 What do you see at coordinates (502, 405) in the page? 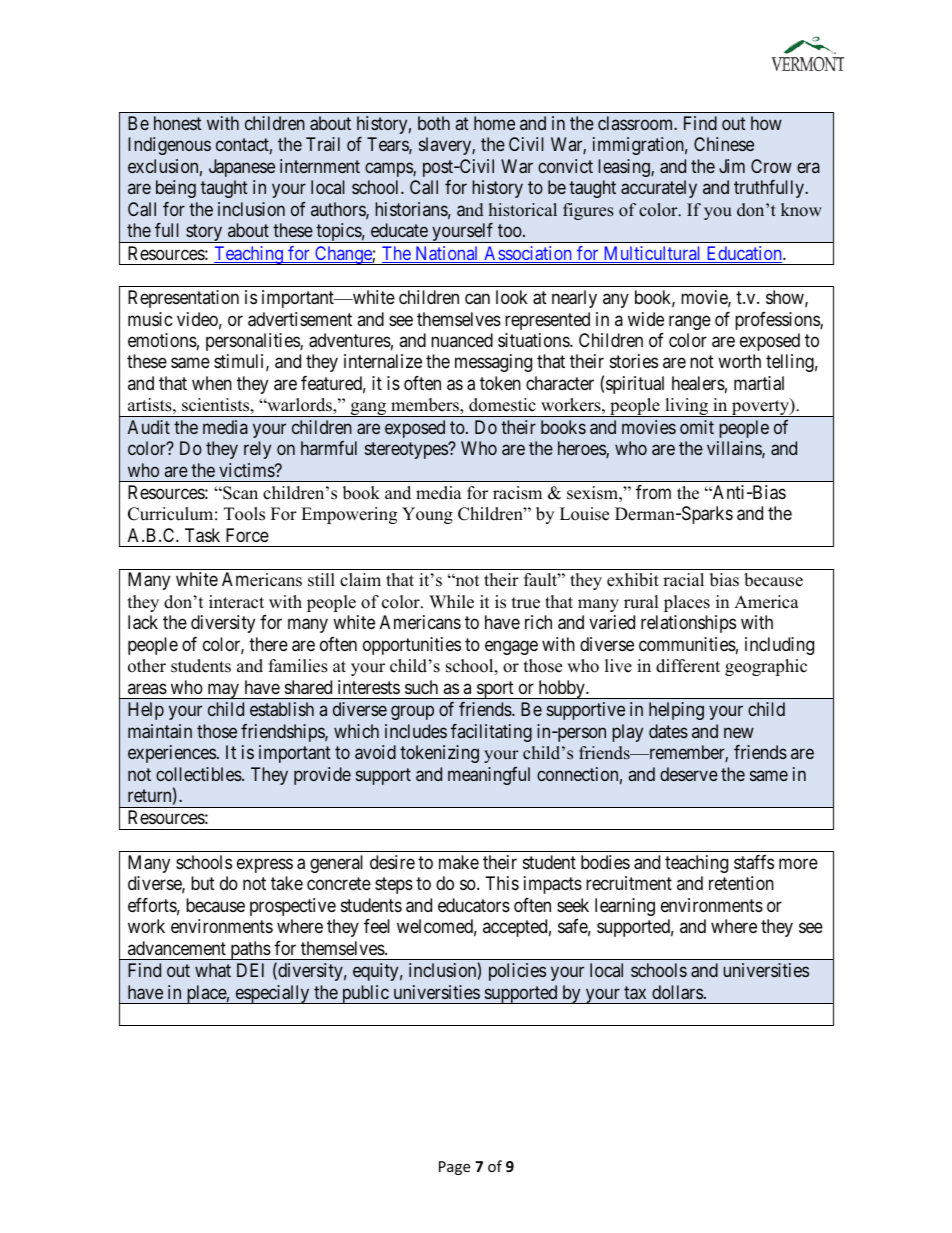
I see `domestic` at bounding box center [502, 405].
